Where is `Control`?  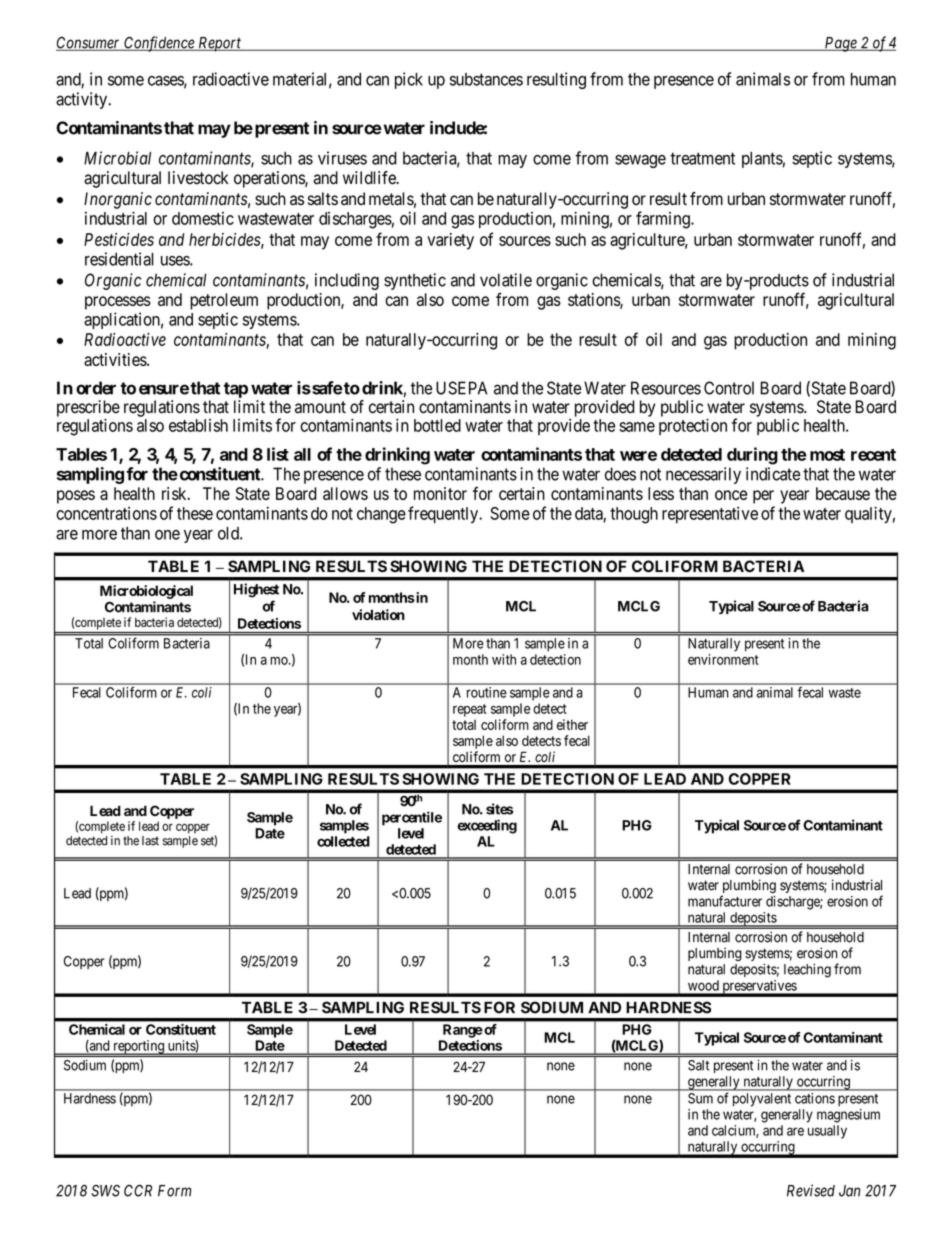 Control is located at coordinates (729, 388).
